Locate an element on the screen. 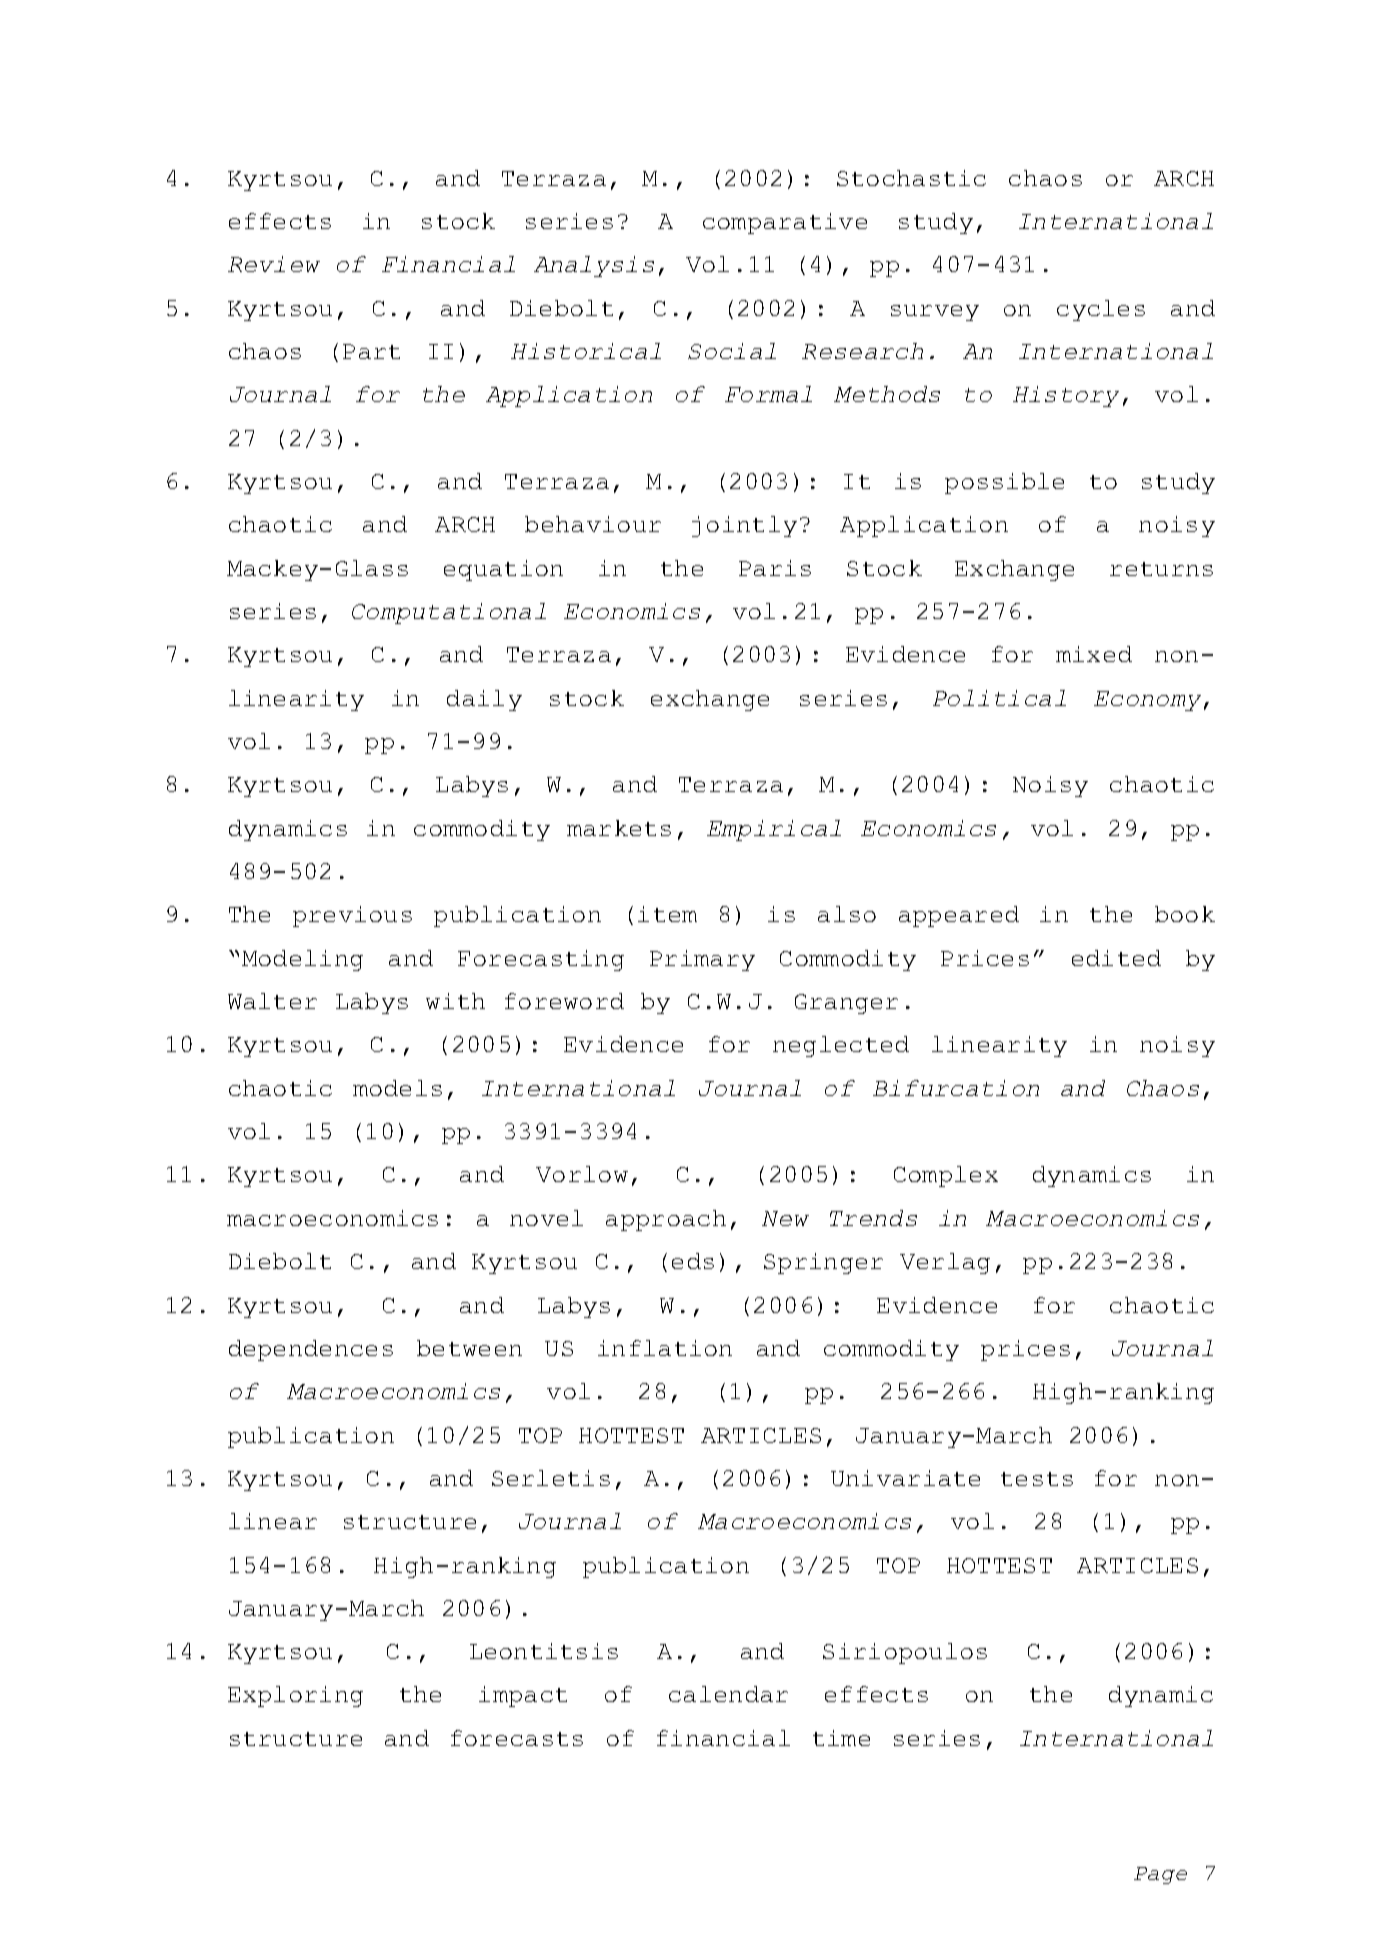  comparative is located at coordinates (785, 223).
